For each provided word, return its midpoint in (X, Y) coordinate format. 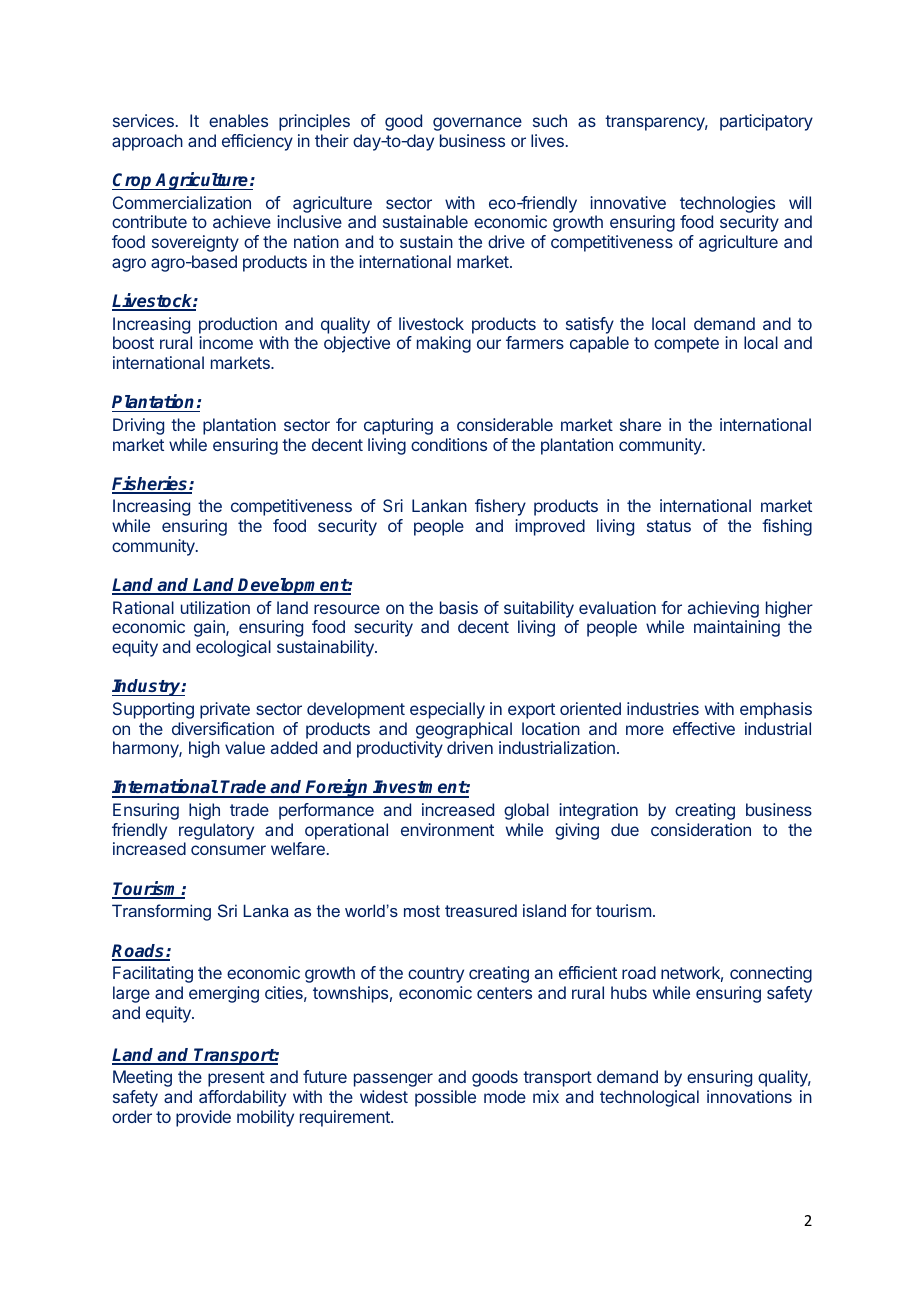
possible (445, 1098)
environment (447, 829)
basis (459, 607)
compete (686, 345)
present (236, 1079)
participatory (766, 122)
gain (210, 628)
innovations (749, 1096)
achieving (723, 609)
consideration (701, 829)
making (444, 344)
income (226, 342)
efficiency (257, 142)
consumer (228, 850)
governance (477, 124)
